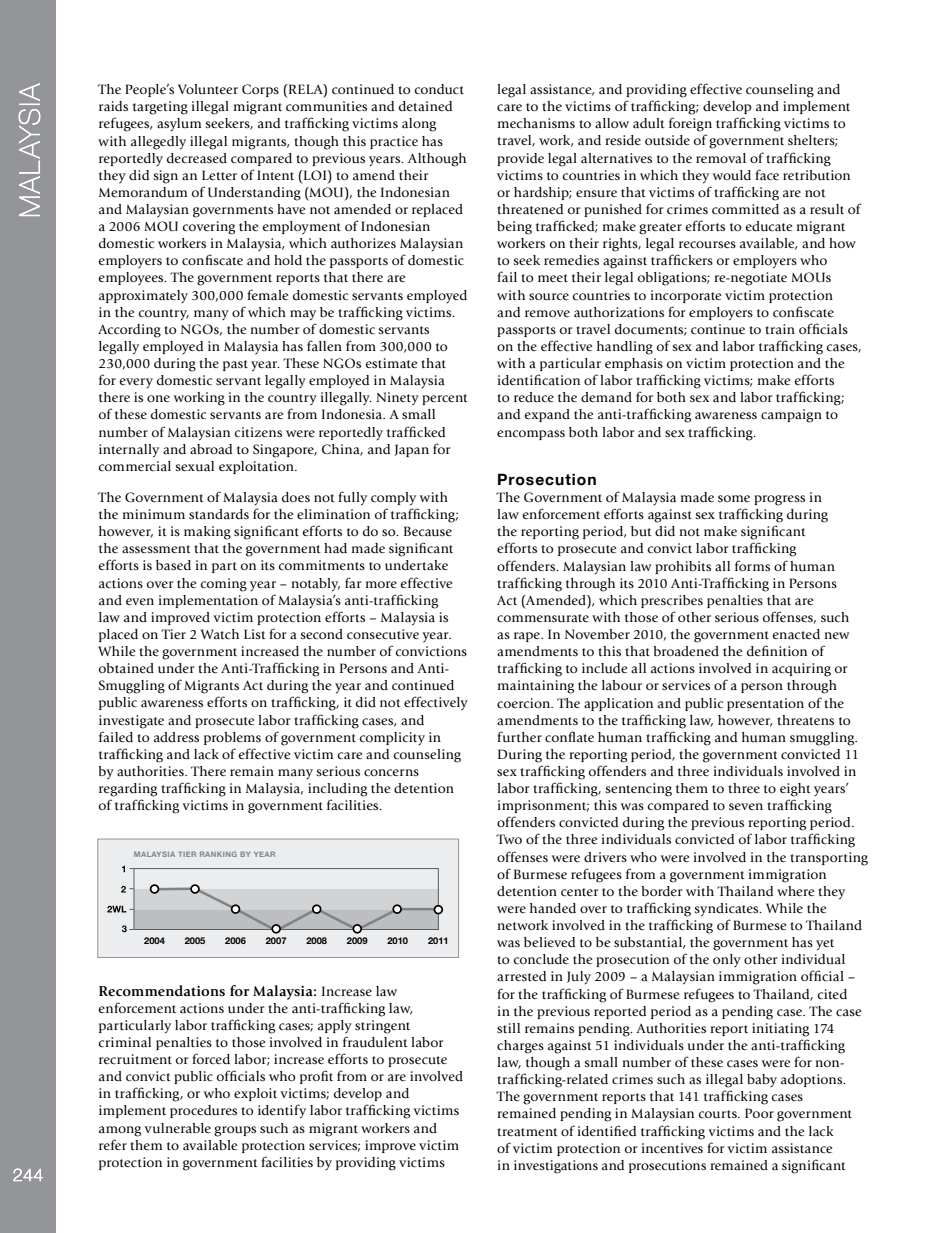  What do you see at coordinates (220, 634) in the screenshot?
I see `Watch` at bounding box center [220, 634].
